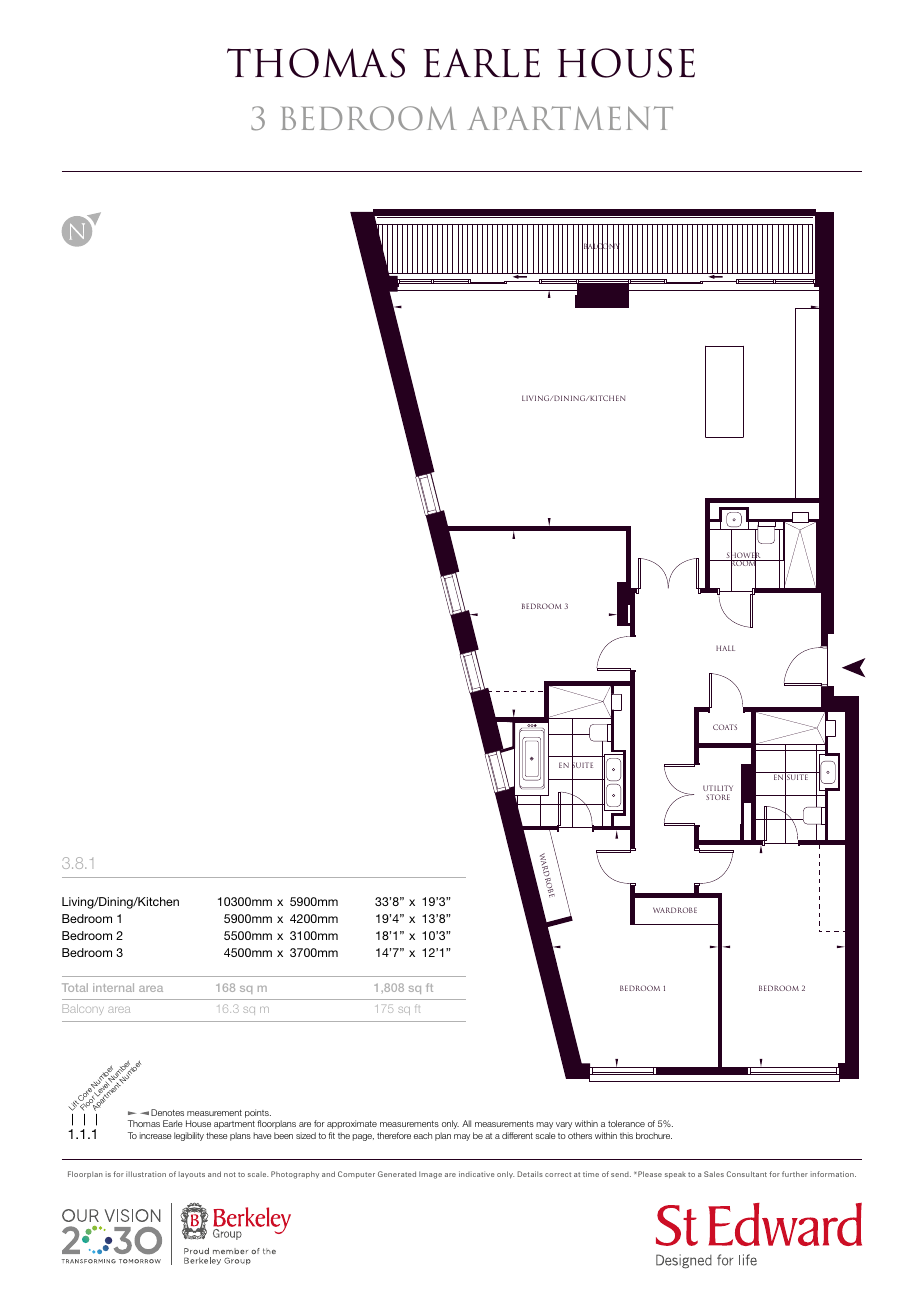  I want to click on points, so click(258, 1113).
